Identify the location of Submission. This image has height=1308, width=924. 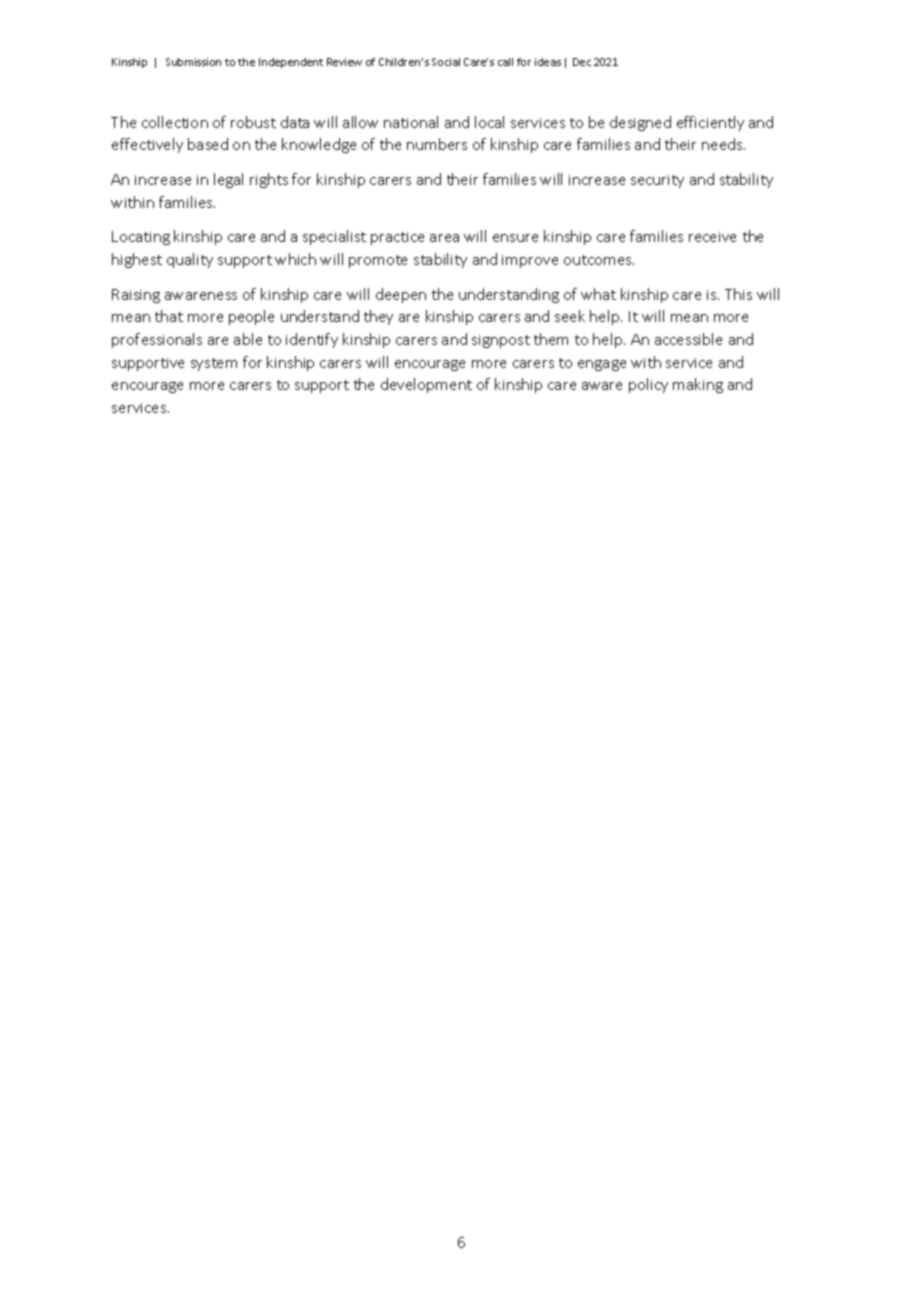
(193, 62).
